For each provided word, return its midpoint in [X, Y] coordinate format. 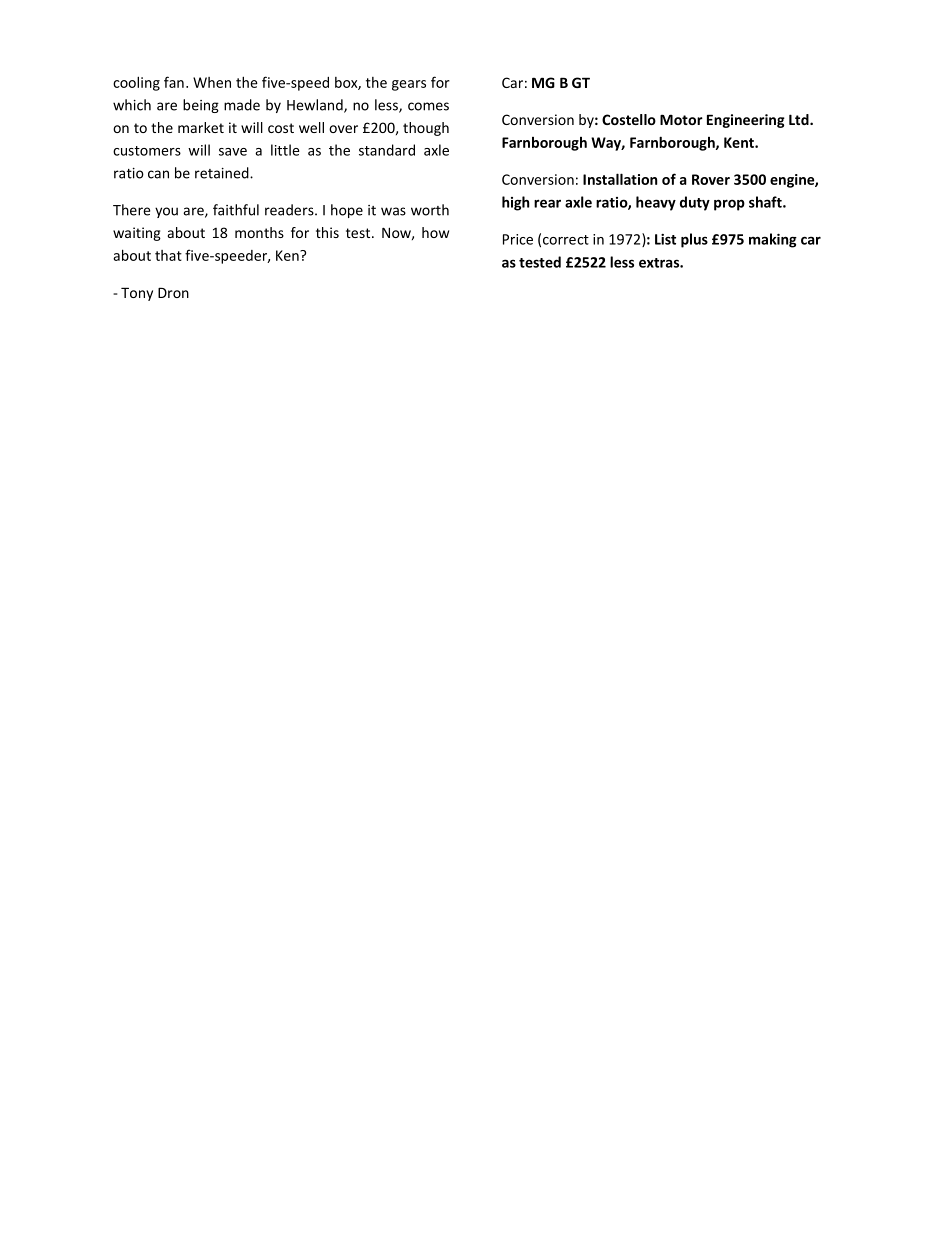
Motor [681, 119]
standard [387, 150]
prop [729, 205]
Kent [740, 142]
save [233, 152]
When [212, 82]
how [435, 232]
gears [409, 85]
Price [518, 239]
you [166, 212]
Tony [137, 294]
